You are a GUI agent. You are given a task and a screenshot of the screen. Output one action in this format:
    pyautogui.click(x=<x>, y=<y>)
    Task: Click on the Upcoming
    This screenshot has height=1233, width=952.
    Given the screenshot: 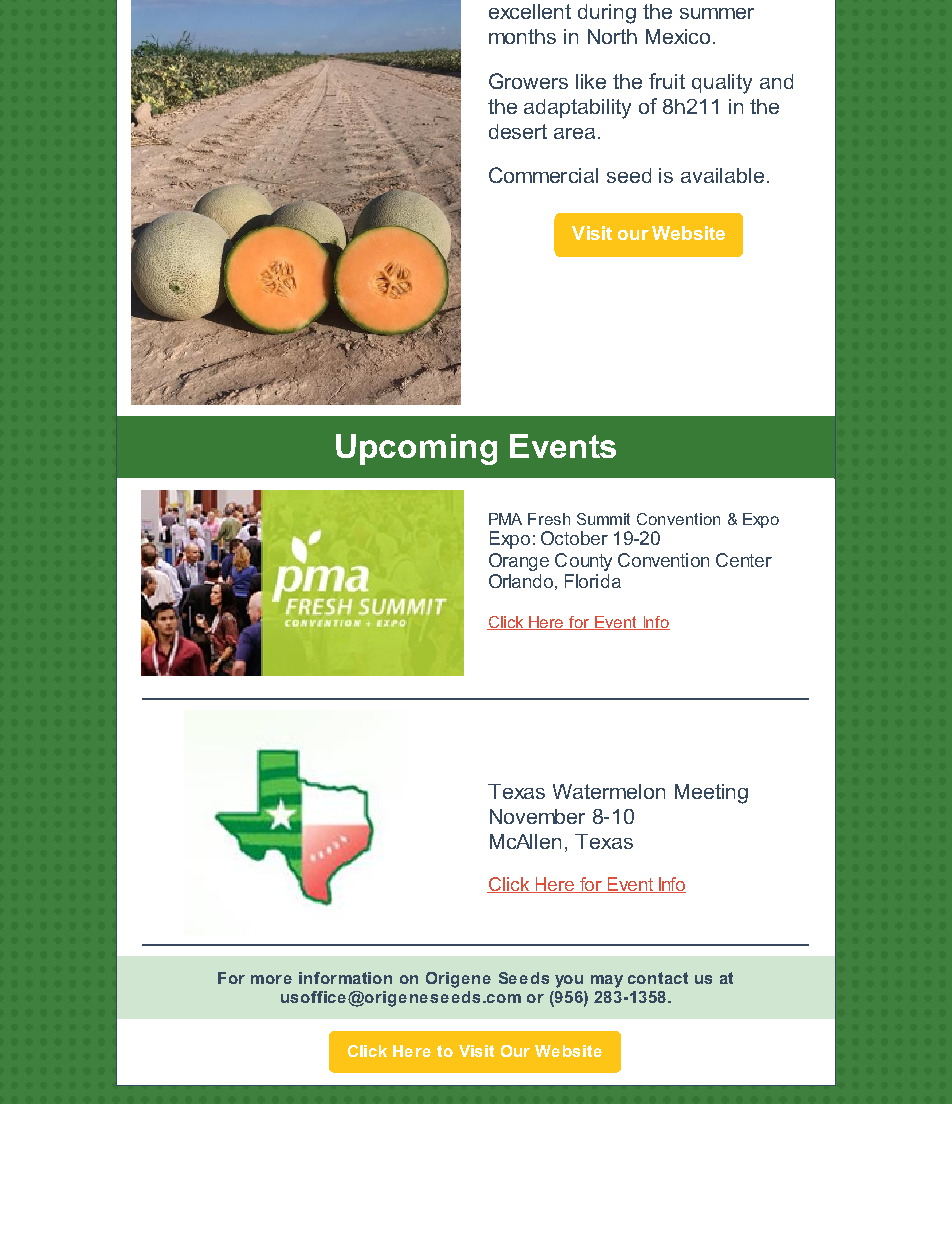 What is the action you would take?
    pyautogui.click(x=416, y=449)
